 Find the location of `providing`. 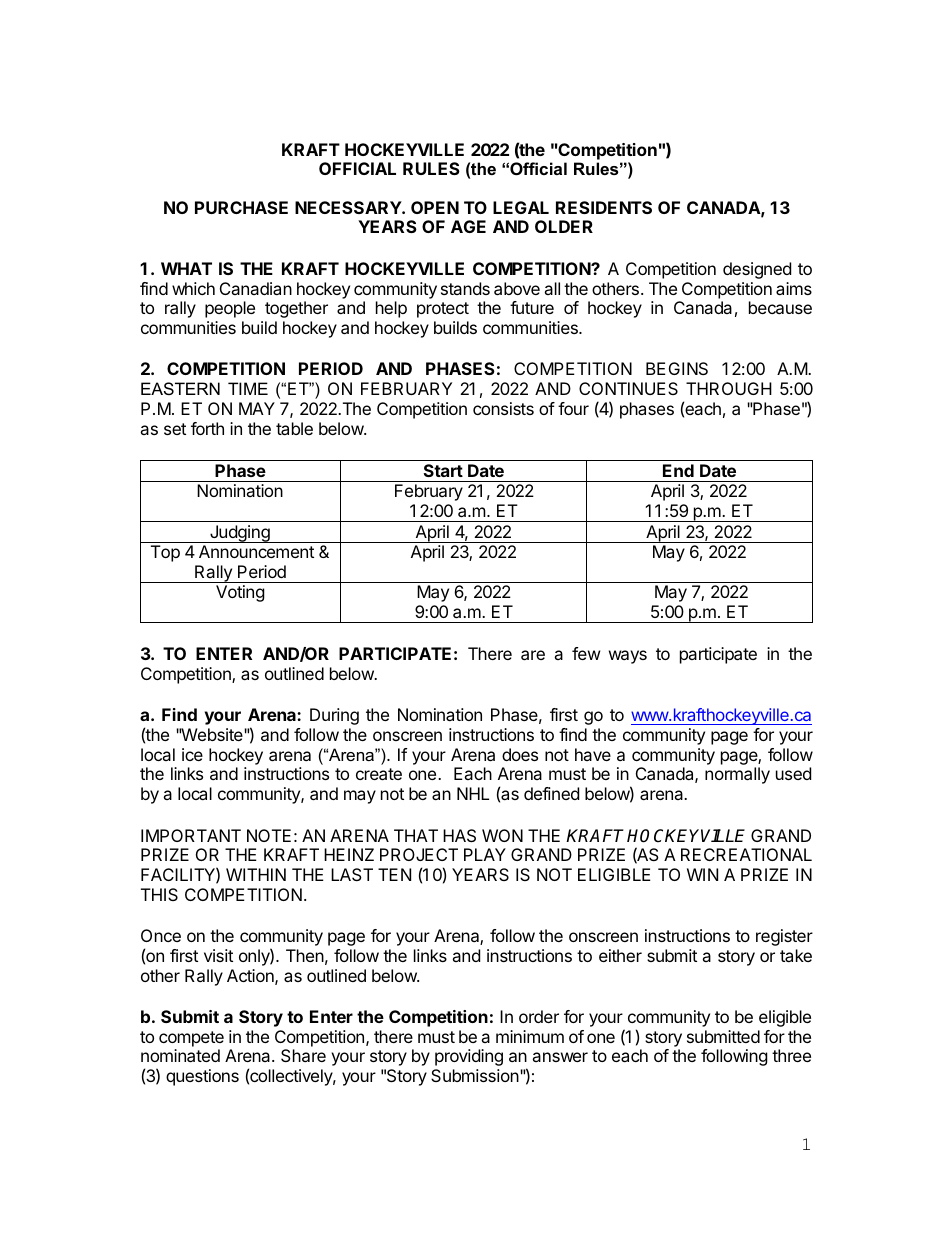

providing is located at coordinates (469, 1057).
